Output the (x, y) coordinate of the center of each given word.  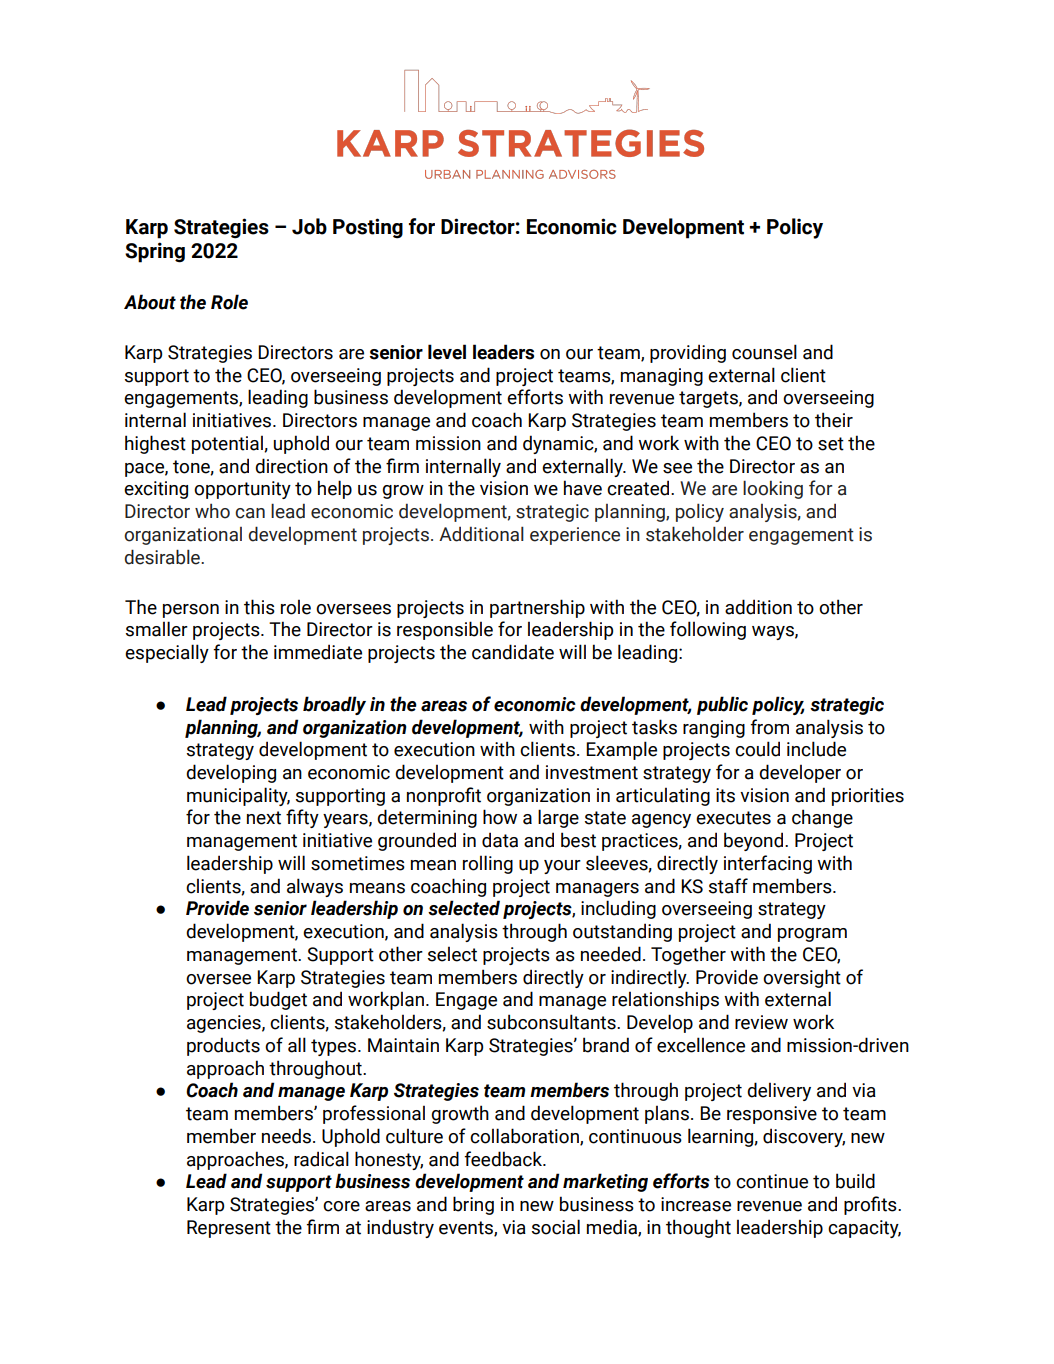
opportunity (242, 490)
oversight (802, 978)
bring (473, 1205)
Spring (155, 252)
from (769, 727)
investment (592, 772)
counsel (764, 352)
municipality (238, 796)
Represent (229, 1229)
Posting (368, 228)
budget (278, 1000)
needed (611, 954)
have (583, 488)
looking (773, 489)
